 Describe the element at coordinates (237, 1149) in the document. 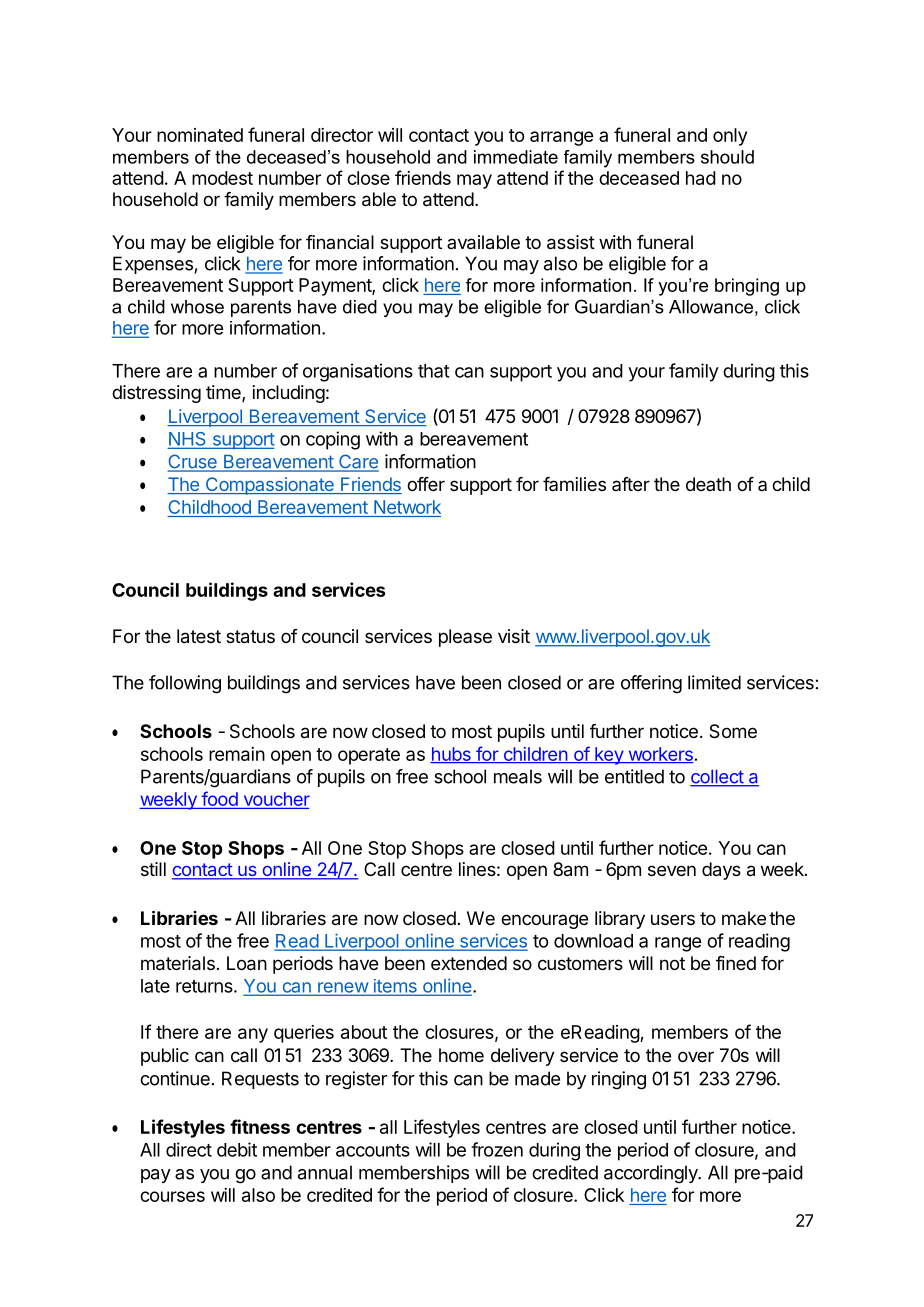

I see `debit` at that location.
